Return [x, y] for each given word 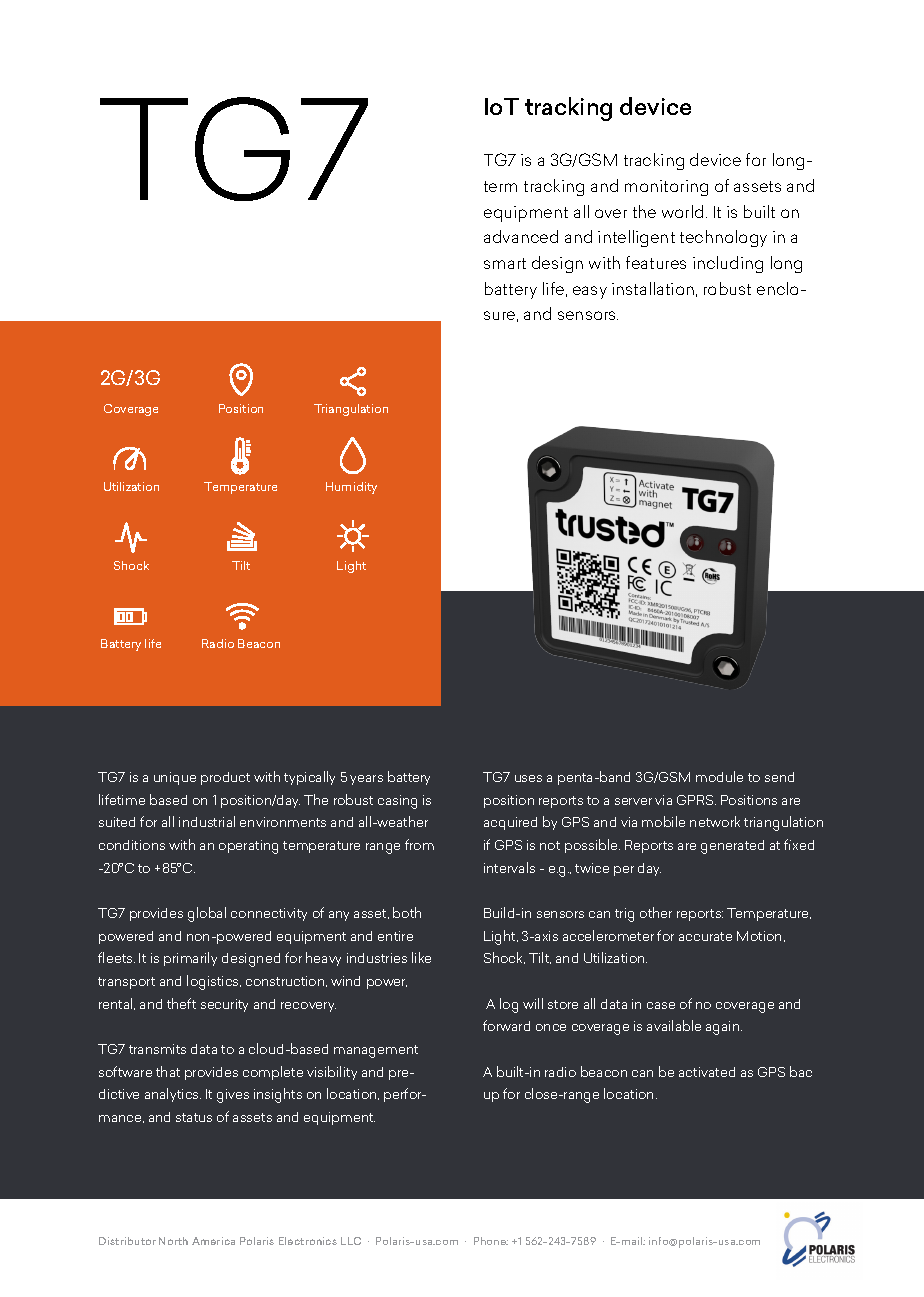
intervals [509, 867]
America [213, 1241]
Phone [491, 1241]
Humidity [351, 488]
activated [707, 1072]
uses [528, 778]
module [719, 776]
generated [732, 847]
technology [723, 238]
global [207, 914]
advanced [521, 236]
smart [505, 263]
